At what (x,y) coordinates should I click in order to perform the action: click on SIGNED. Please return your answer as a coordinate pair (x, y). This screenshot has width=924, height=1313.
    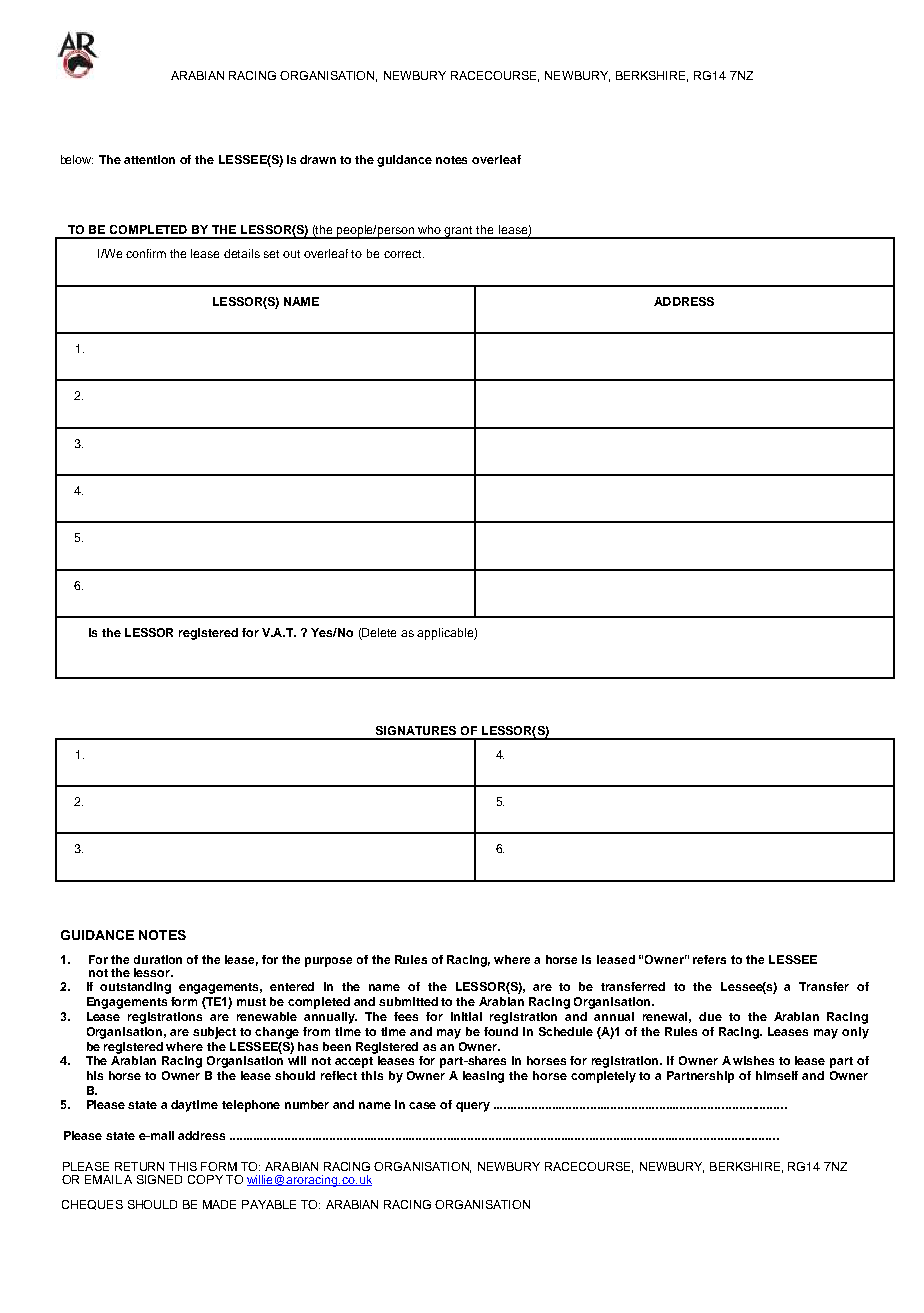
    Looking at the image, I should click on (159, 1179).
